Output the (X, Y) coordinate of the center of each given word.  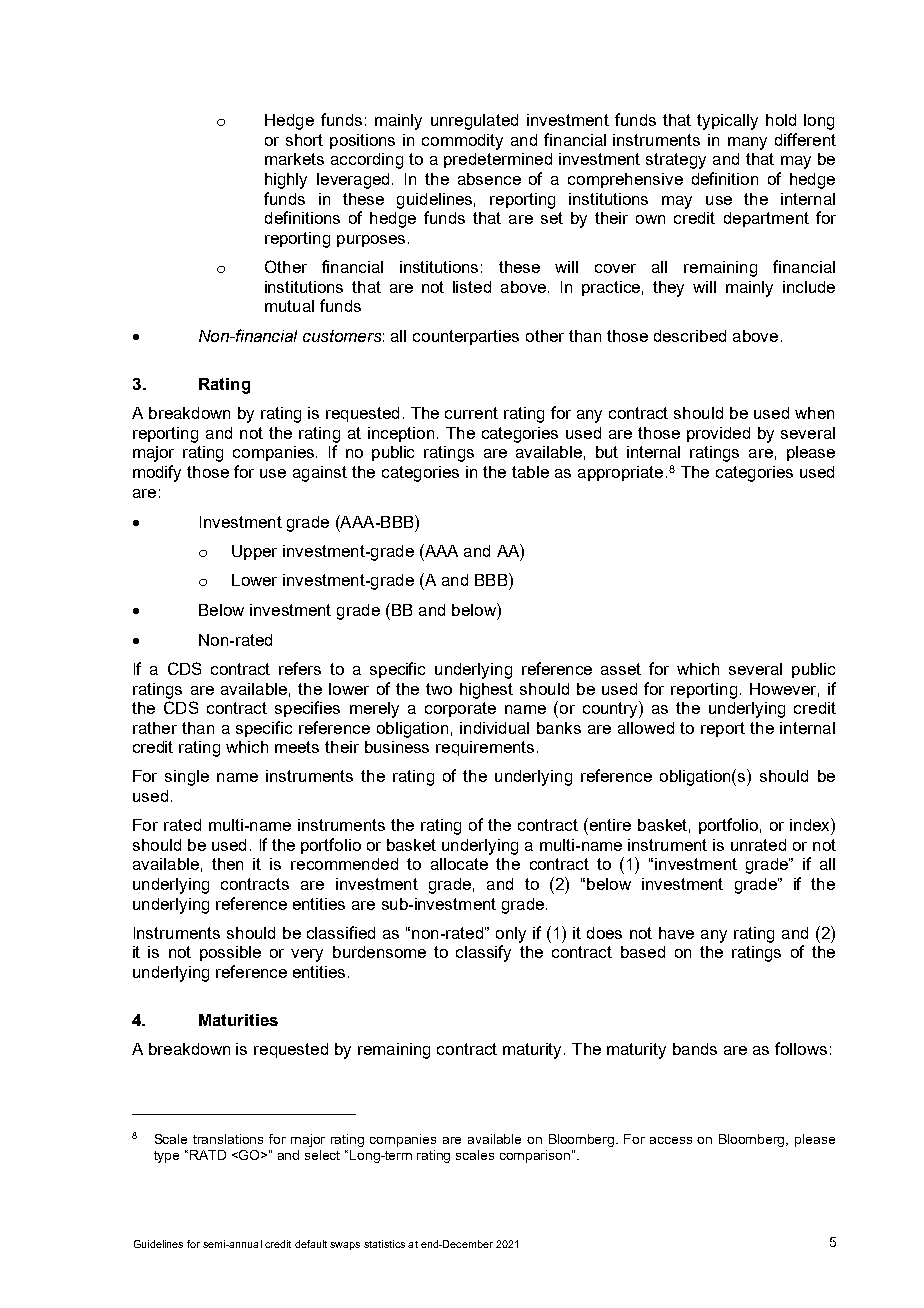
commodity (462, 142)
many (747, 143)
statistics (384, 1244)
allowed (646, 728)
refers (300, 668)
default (311, 1244)
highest (486, 691)
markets (294, 159)
